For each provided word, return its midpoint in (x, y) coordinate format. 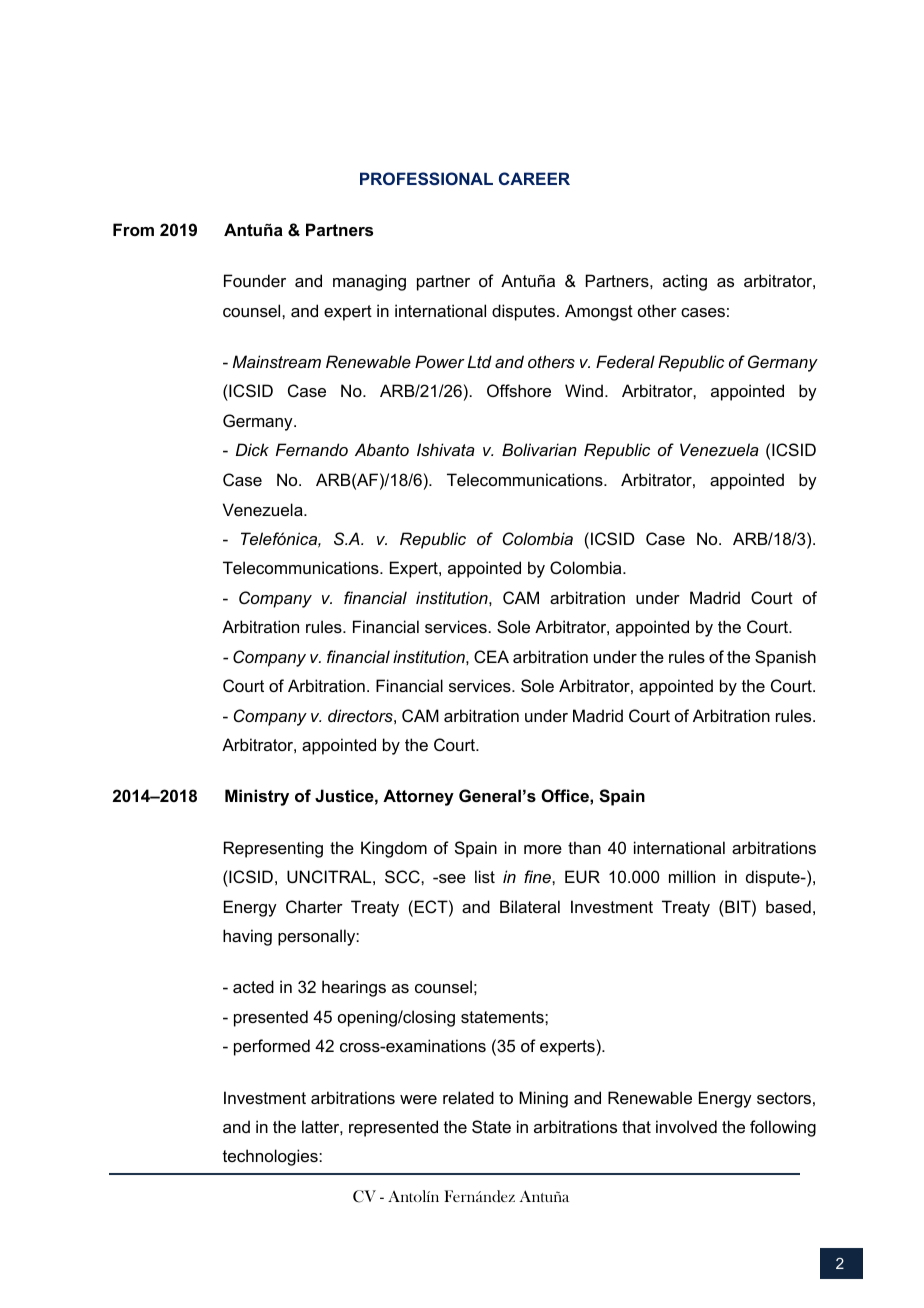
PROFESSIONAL (426, 178)
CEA (491, 656)
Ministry (257, 797)
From (133, 229)
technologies (271, 1157)
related (468, 1097)
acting (685, 282)
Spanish (785, 658)
